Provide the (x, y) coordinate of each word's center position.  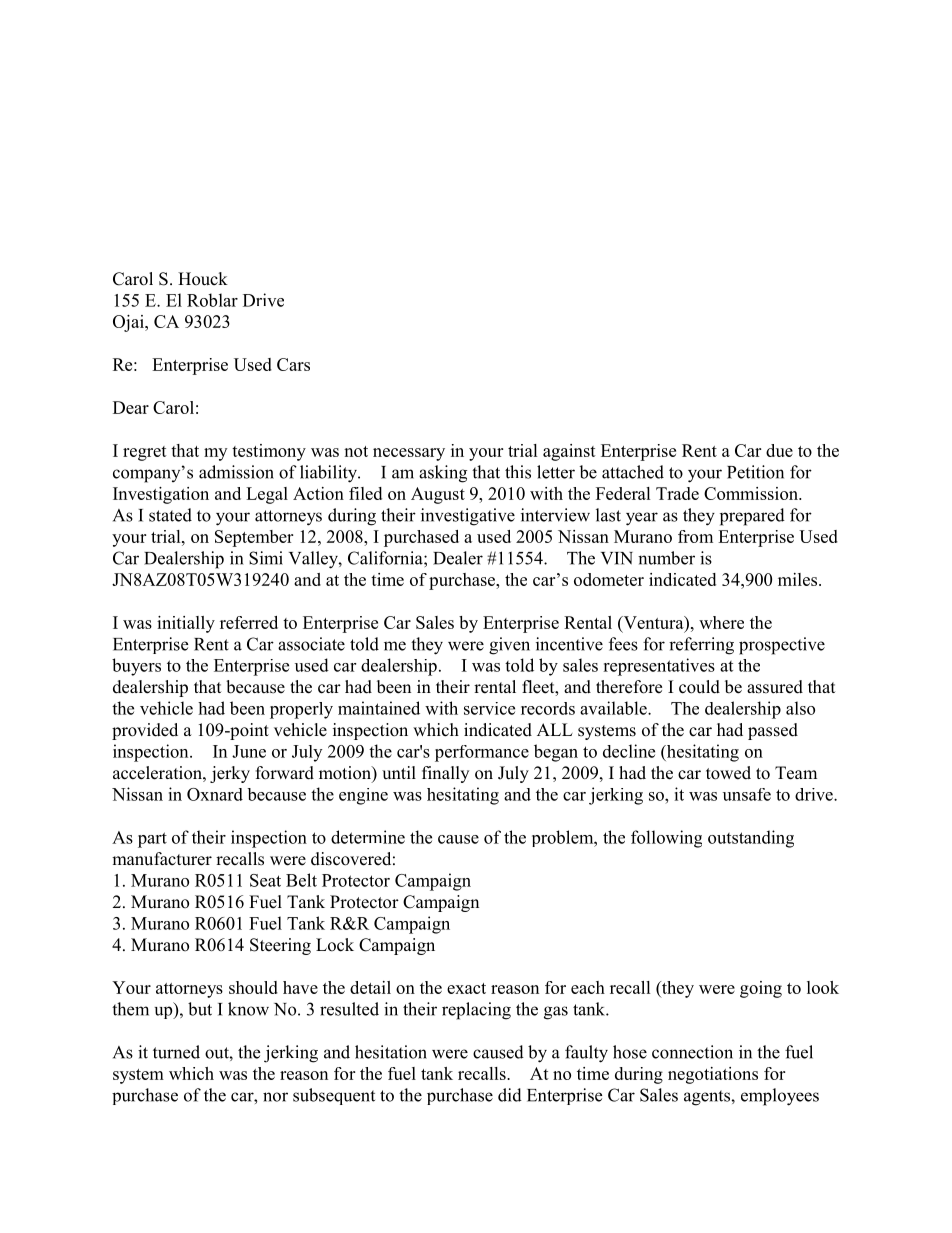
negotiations (713, 1075)
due (779, 450)
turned (176, 1052)
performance (482, 753)
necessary (409, 454)
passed (773, 731)
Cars (293, 364)
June (249, 751)
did (510, 1095)
